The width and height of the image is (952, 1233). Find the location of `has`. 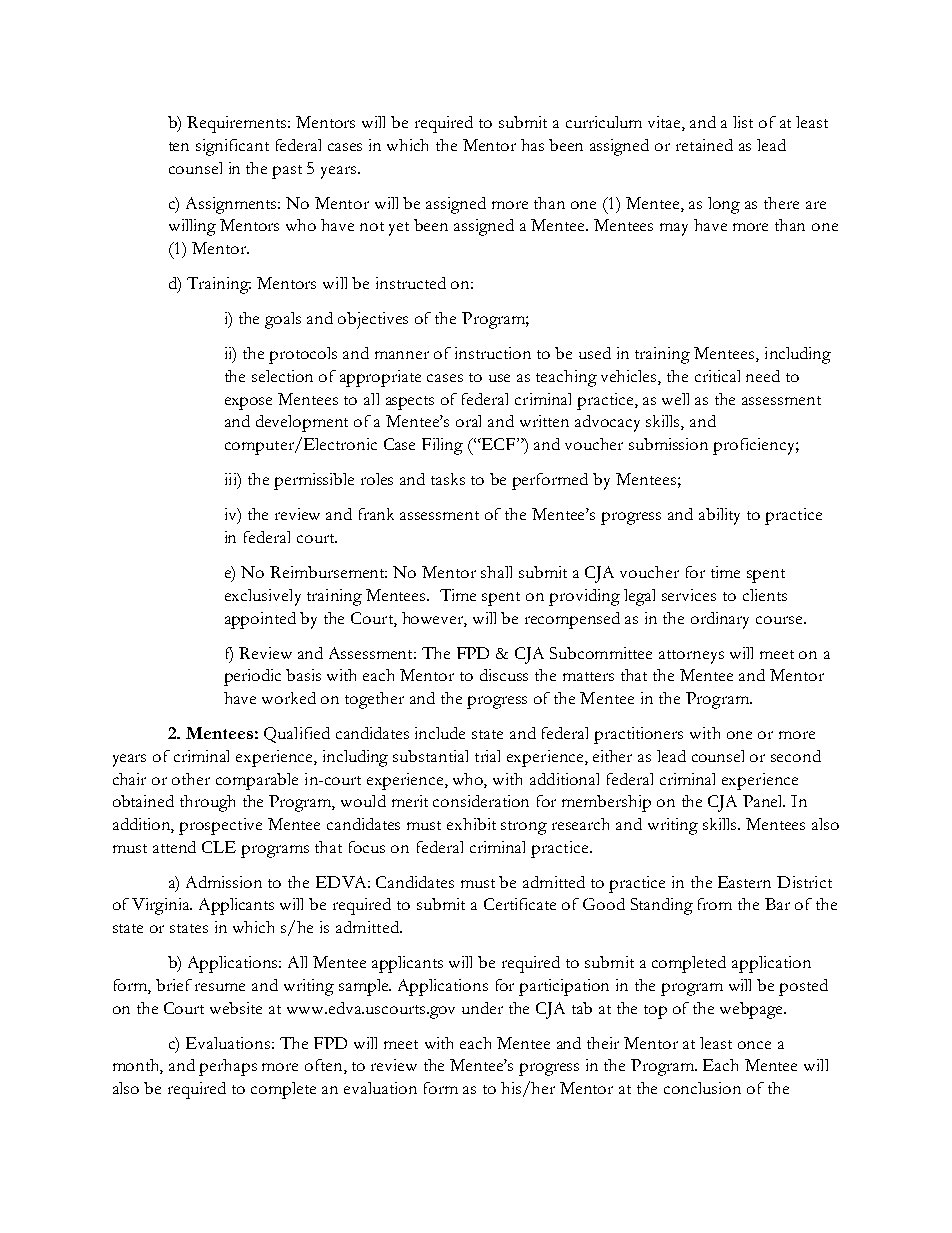

has is located at coordinates (532, 145).
